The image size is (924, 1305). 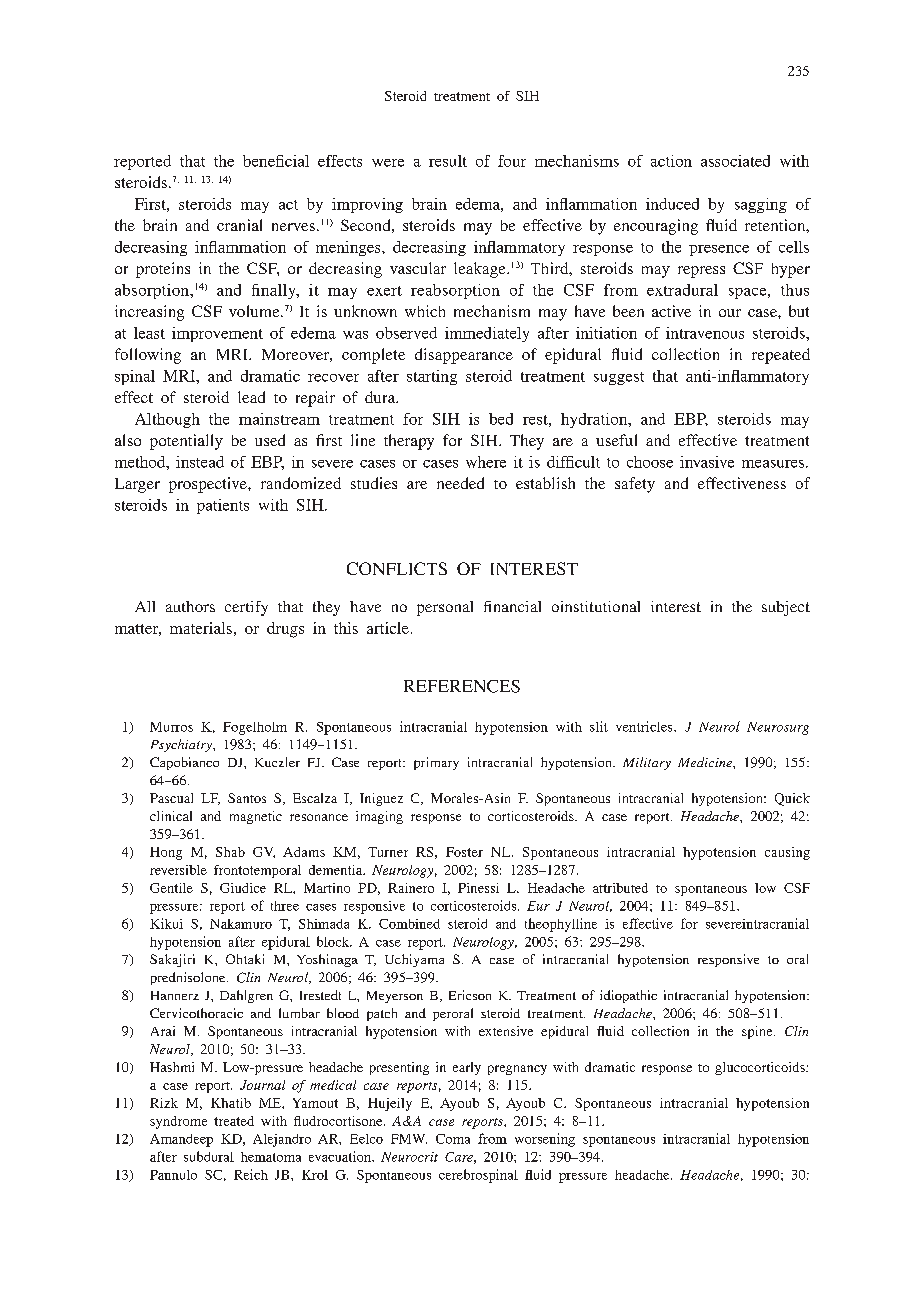 What do you see at coordinates (453, 1139) in the page?
I see `Coma` at bounding box center [453, 1139].
